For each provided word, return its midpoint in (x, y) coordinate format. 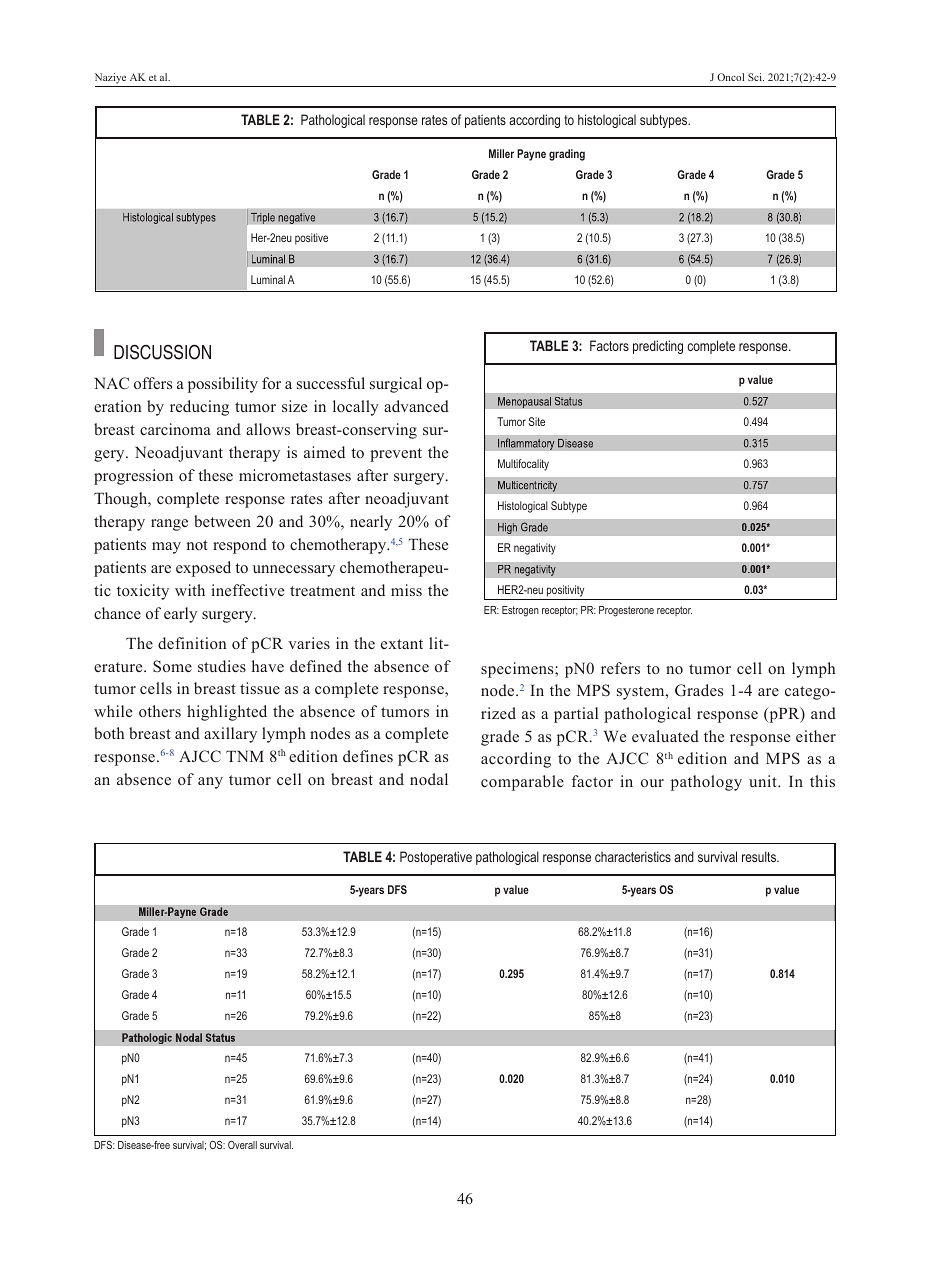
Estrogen (520, 611)
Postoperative (436, 858)
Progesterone (626, 611)
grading (567, 155)
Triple (263, 218)
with (190, 590)
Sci (756, 77)
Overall (242, 1145)
